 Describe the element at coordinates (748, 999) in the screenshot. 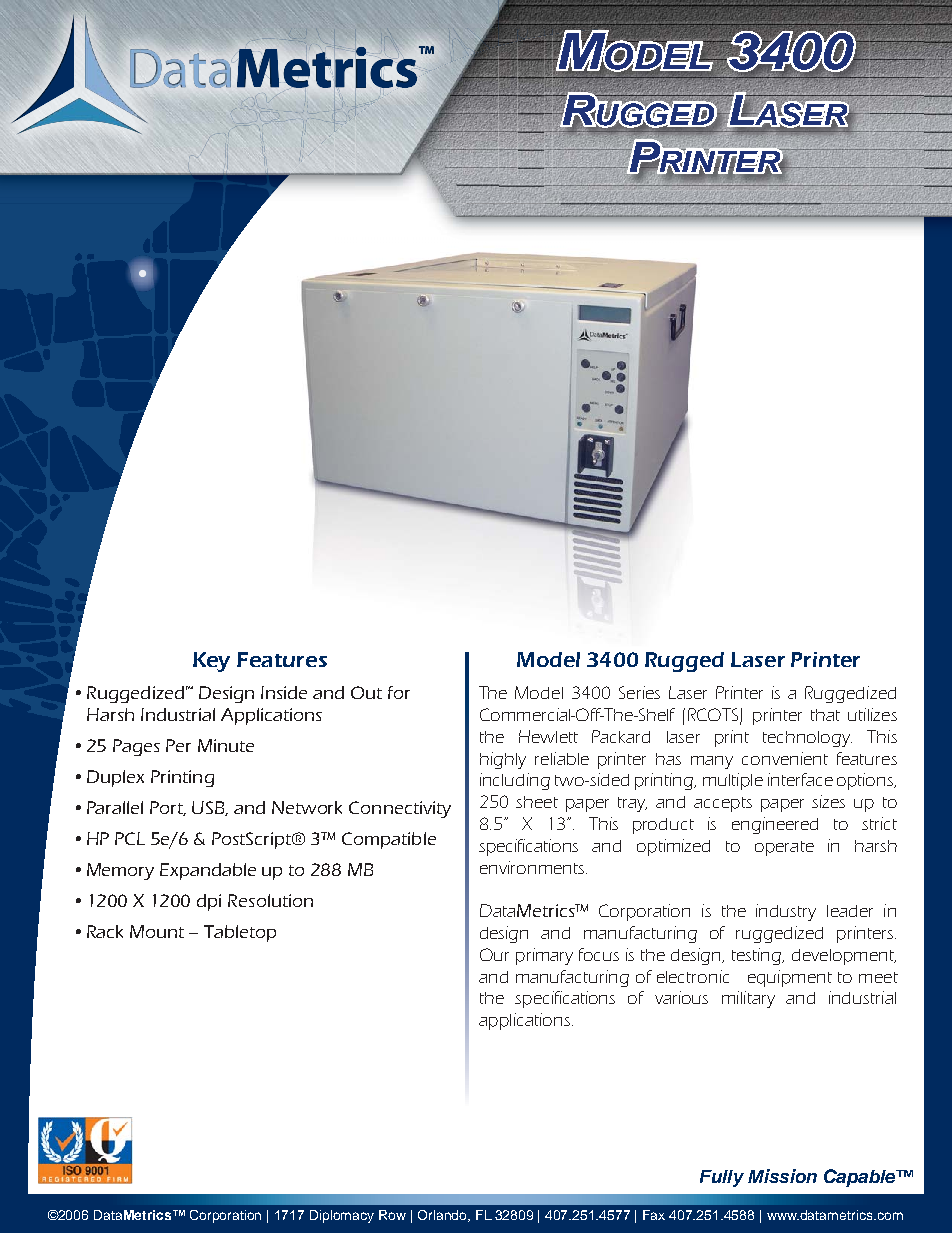

I see `military` at that location.
